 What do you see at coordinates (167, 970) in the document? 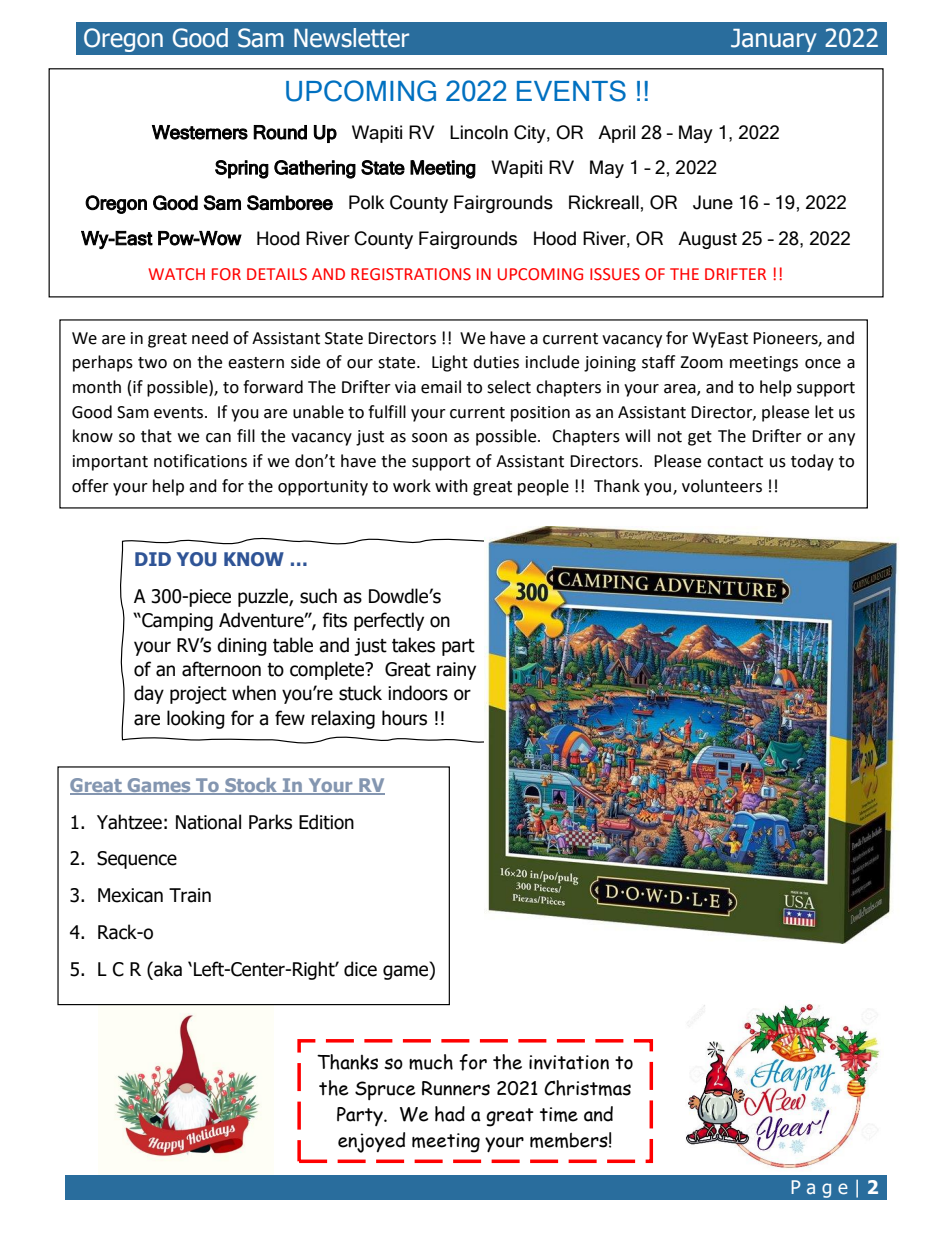
I see `aka` at bounding box center [167, 970].
